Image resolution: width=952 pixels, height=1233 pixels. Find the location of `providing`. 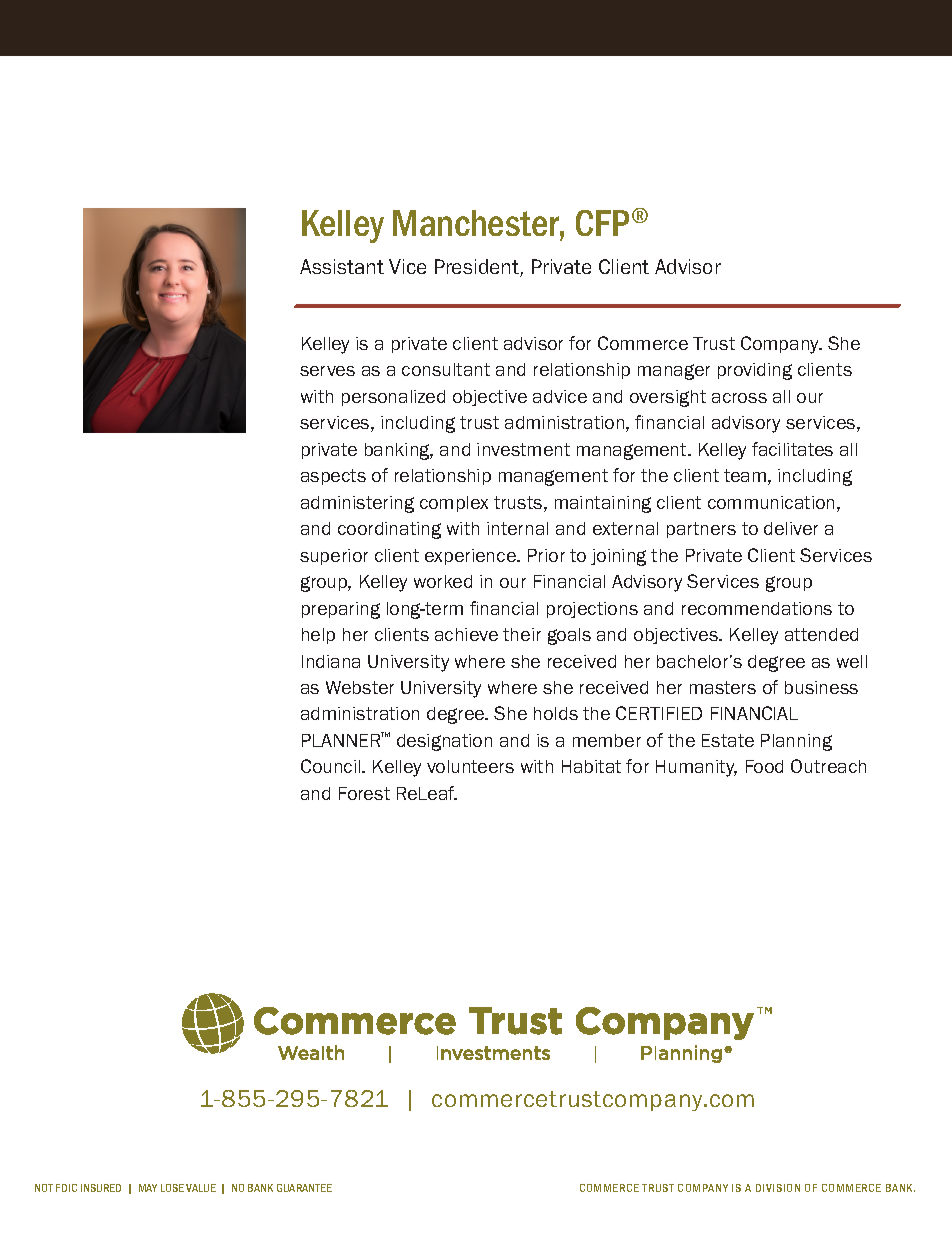

providing is located at coordinates (755, 371).
